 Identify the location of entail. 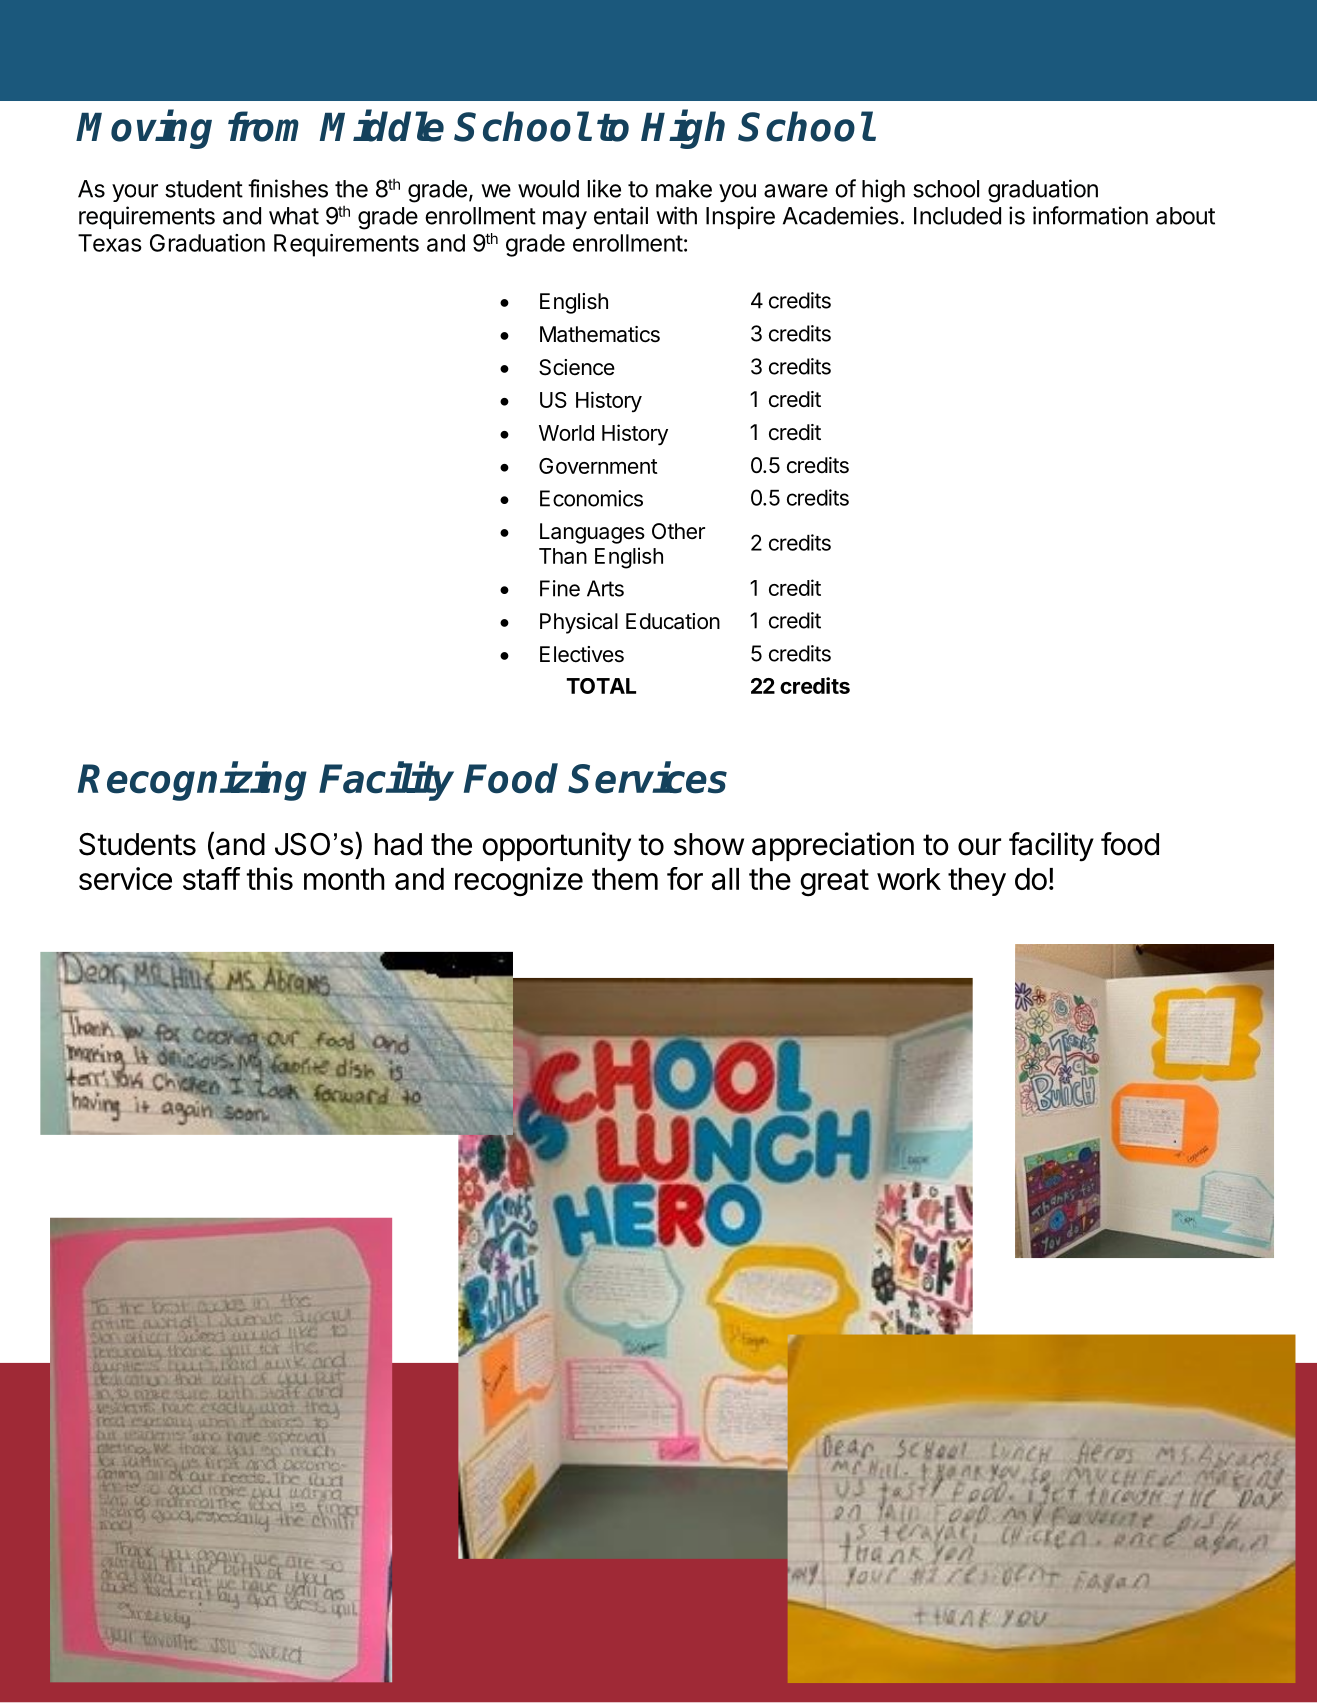
(621, 215).
